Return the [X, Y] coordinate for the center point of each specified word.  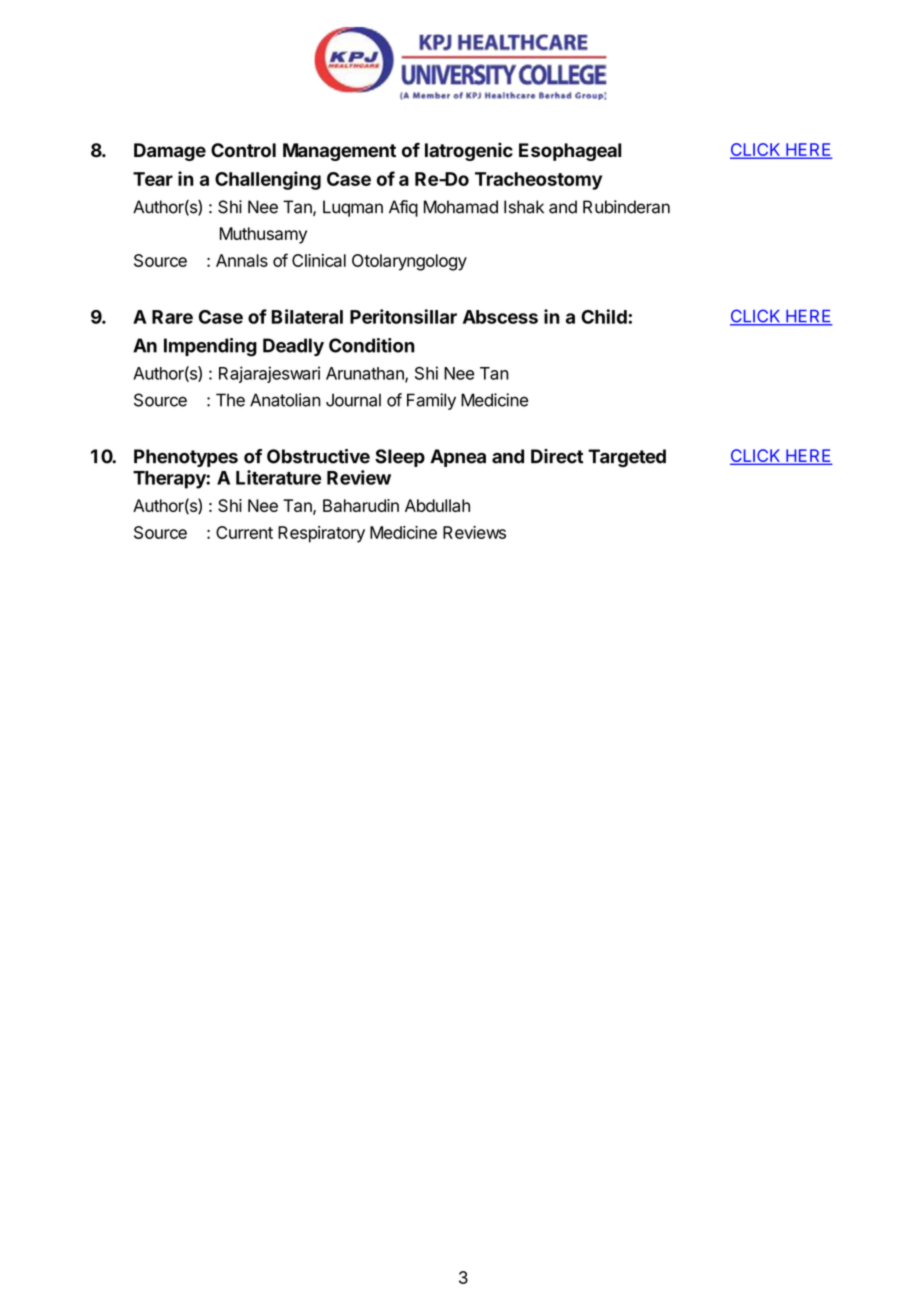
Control [243, 150]
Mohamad [461, 207]
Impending [210, 347]
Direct [557, 456]
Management [339, 152]
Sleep [400, 458]
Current [244, 532]
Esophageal [570, 152]
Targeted [627, 458]
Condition [372, 345]
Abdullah [437, 505]
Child [605, 316]
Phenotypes [186, 458]
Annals [242, 260]
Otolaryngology [409, 262]
